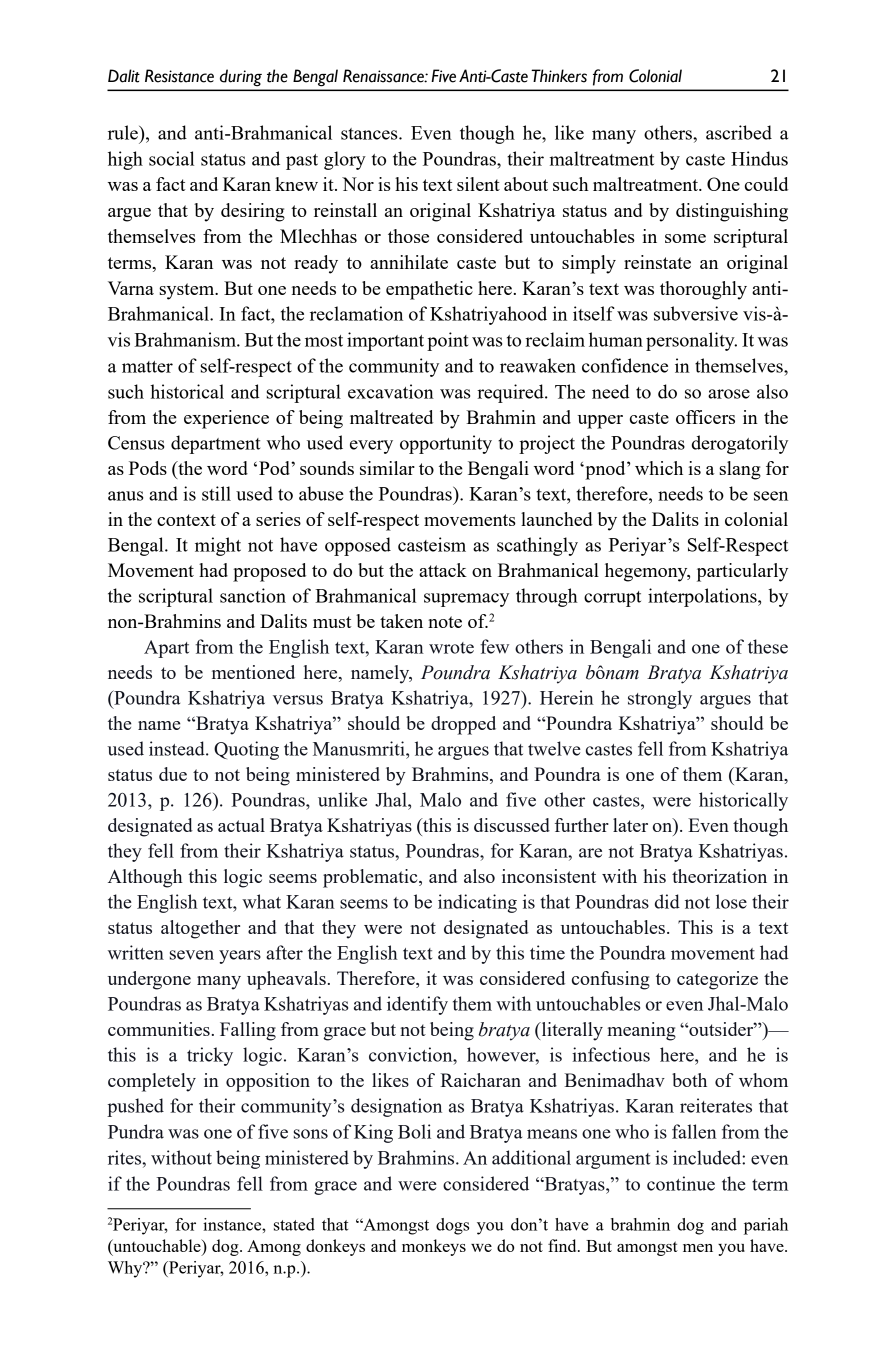  Describe the element at coordinates (241, 825) in the image. I see `actual` at that location.
